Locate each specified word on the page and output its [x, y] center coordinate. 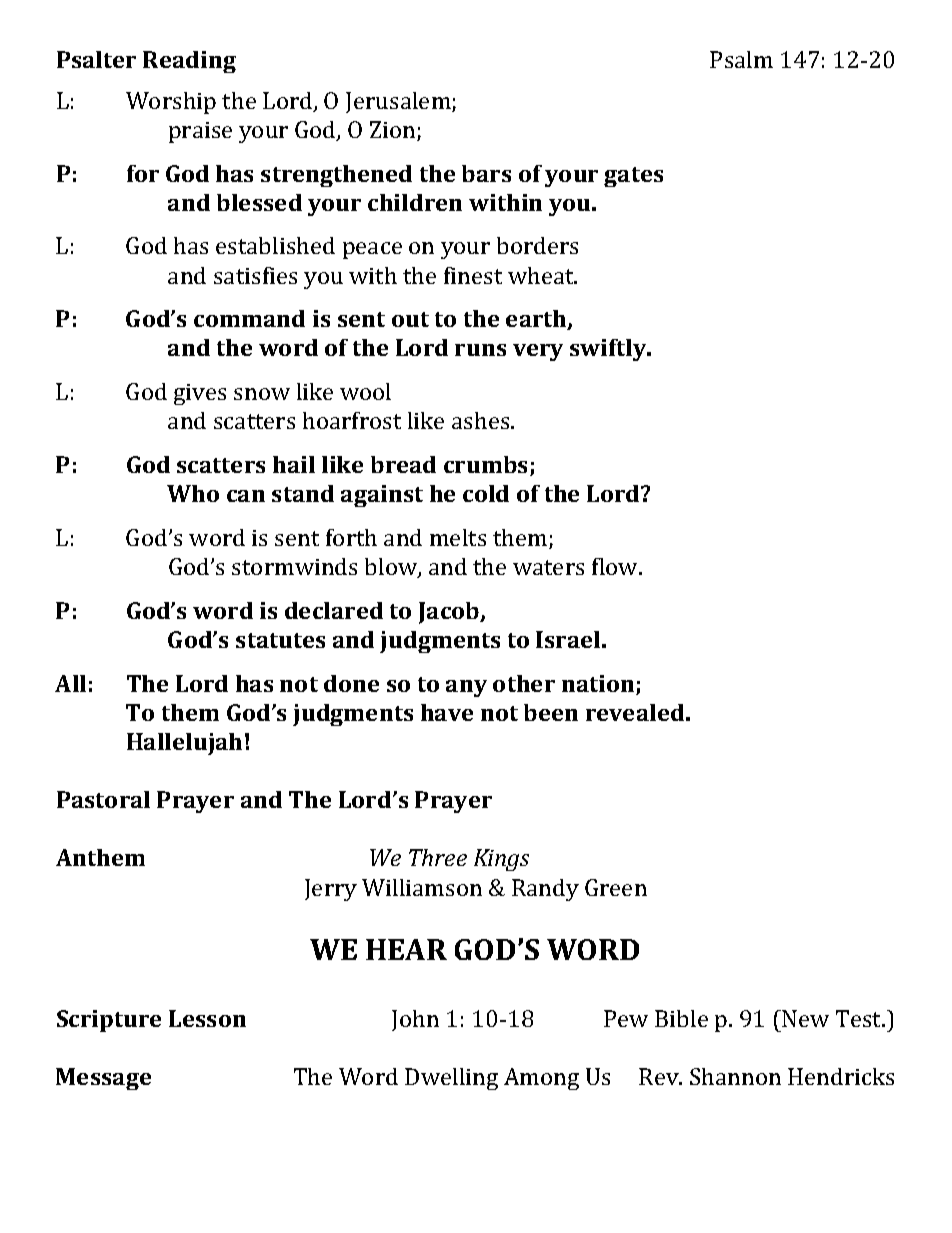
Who [193, 493]
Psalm [741, 59]
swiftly [609, 350]
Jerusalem [399, 102]
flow [616, 566]
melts [458, 537]
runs [480, 350]
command [249, 318]
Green [616, 887]
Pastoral [103, 799]
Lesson [207, 1018]
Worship [171, 103]
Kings [501, 860]
